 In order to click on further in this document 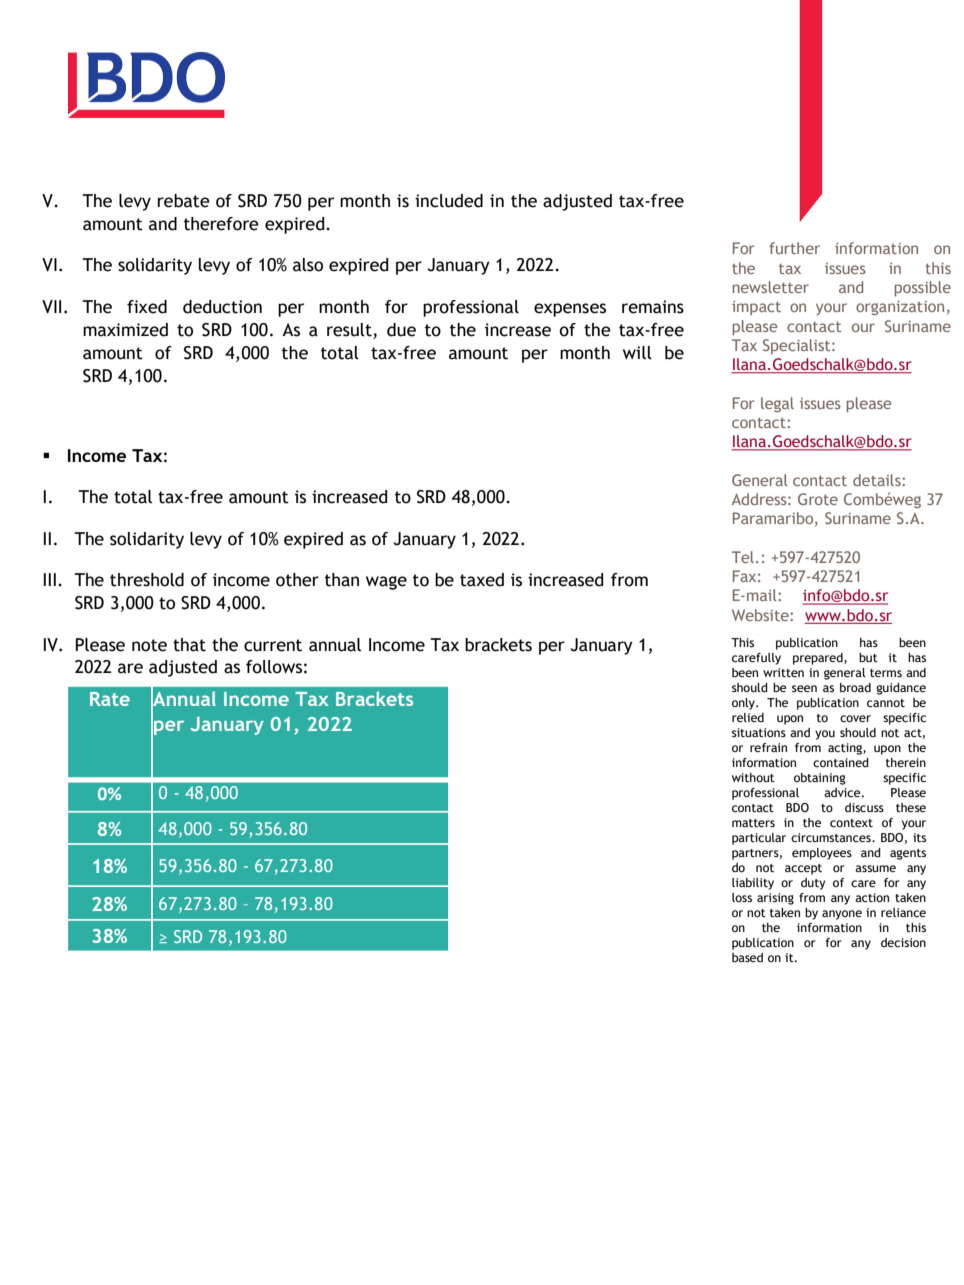, I will do `click(794, 248)`.
